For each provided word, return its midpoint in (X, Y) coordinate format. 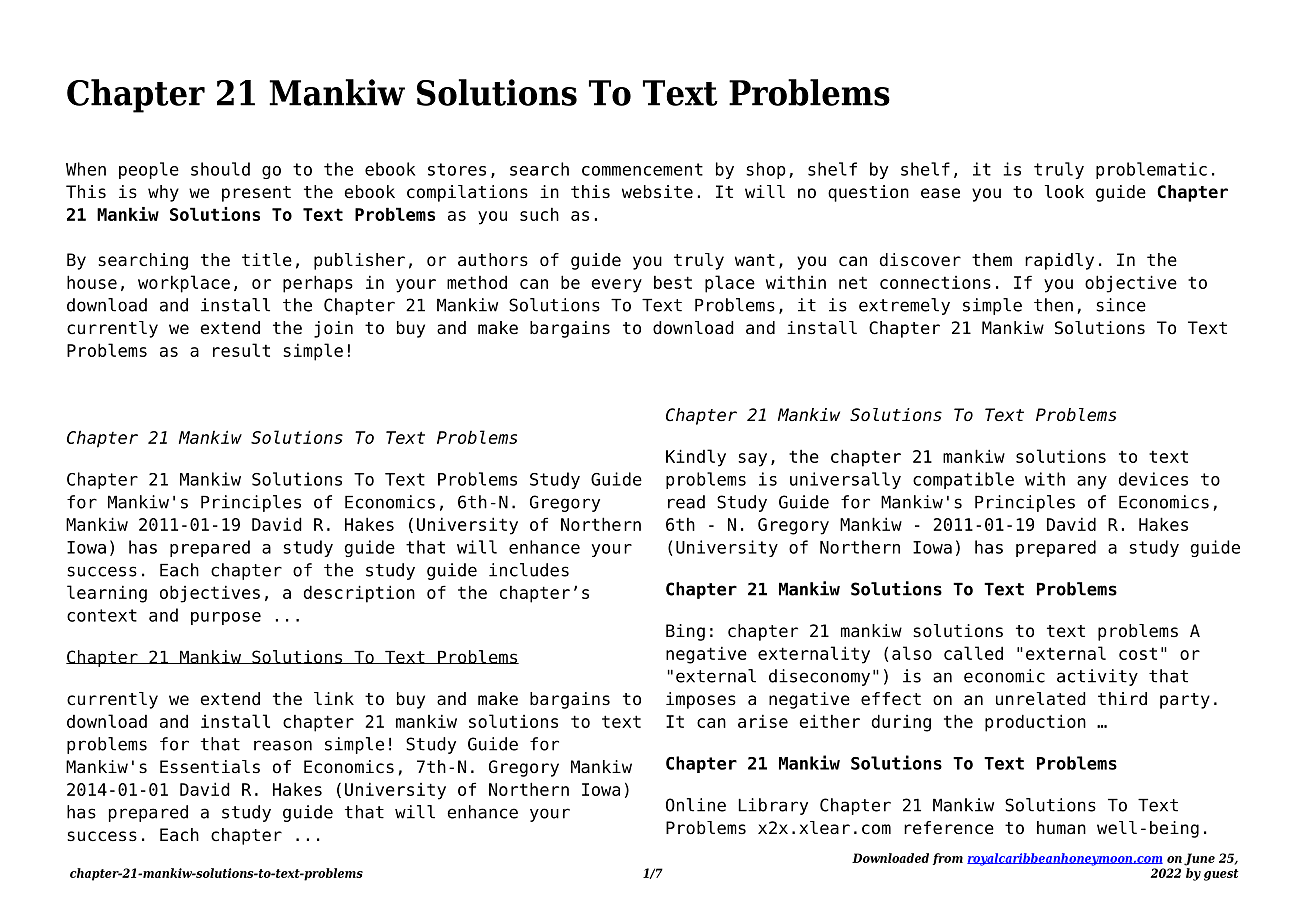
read (686, 502)
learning (107, 594)
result (241, 350)
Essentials (210, 767)
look (1064, 192)
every (616, 286)
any (1092, 482)
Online (696, 805)
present (256, 194)
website (657, 192)
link (334, 698)
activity (1097, 677)
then (1053, 305)
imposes (701, 700)
